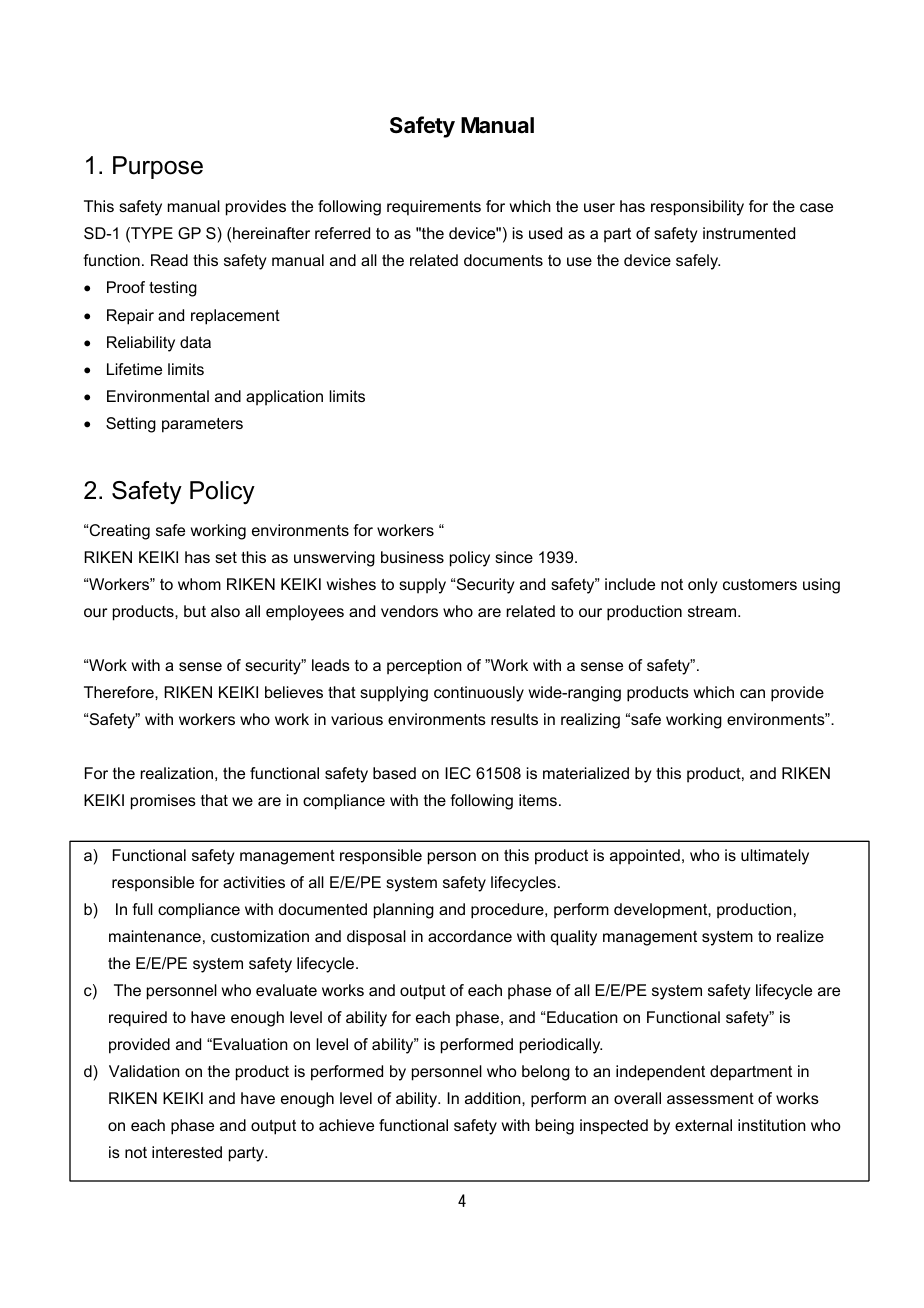 The height and width of the document is (1308, 924). I want to click on perception, so click(424, 667).
